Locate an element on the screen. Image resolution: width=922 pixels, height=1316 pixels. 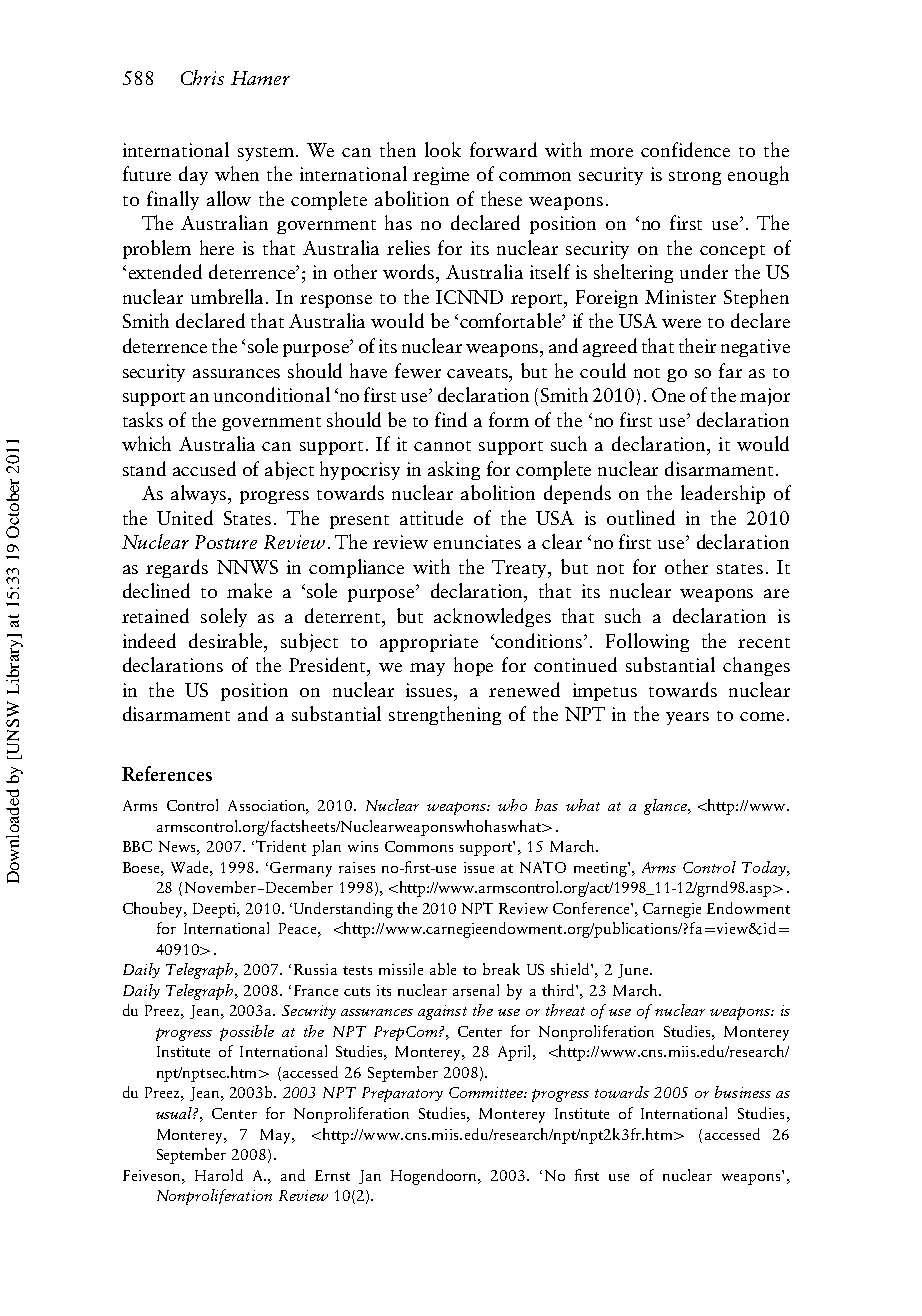
cannot is located at coordinates (442, 446).
